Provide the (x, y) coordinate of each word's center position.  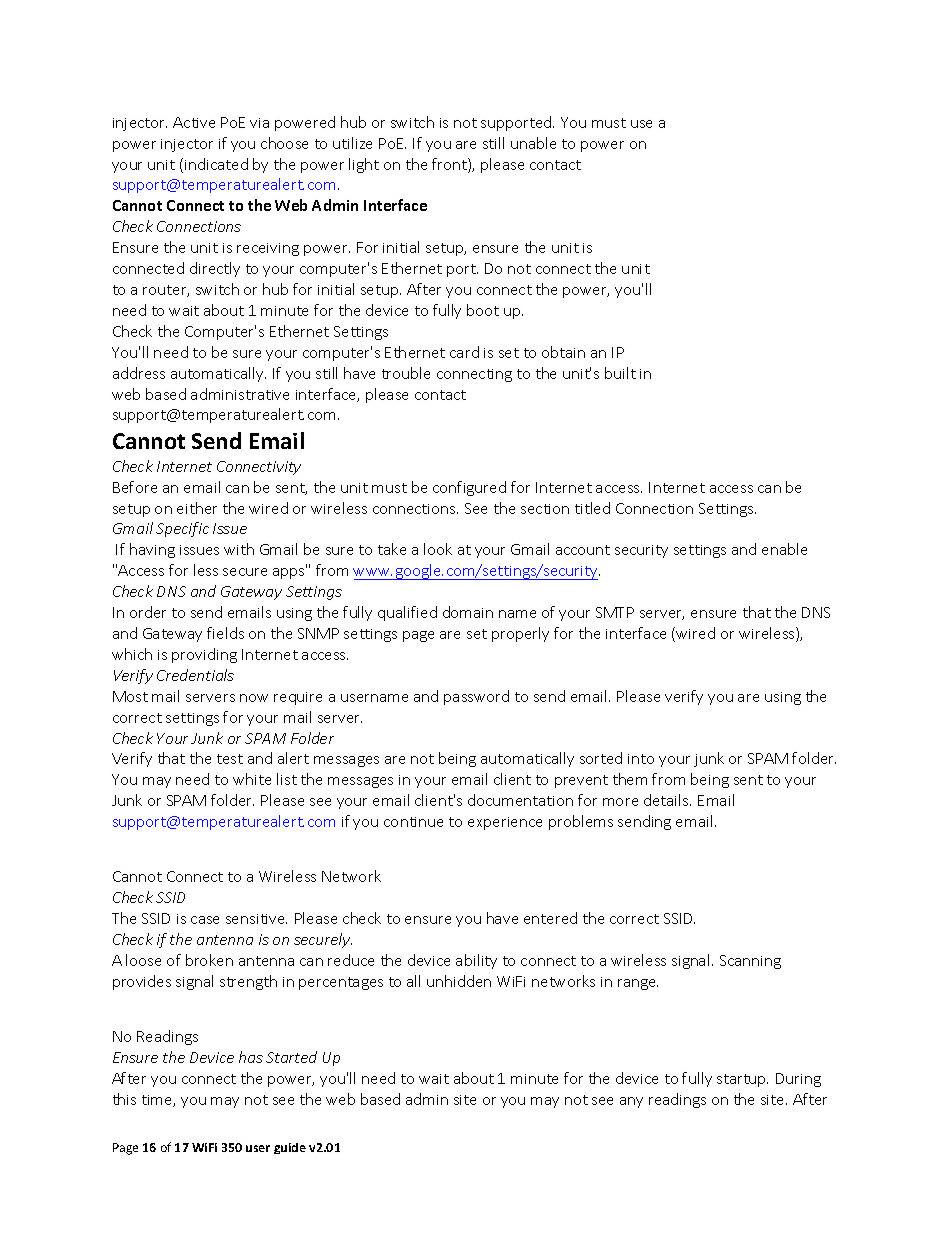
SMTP (615, 612)
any (631, 1102)
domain (468, 612)
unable (533, 143)
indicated (216, 164)
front (450, 165)
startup (742, 1080)
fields (225, 633)
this (124, 1099)
